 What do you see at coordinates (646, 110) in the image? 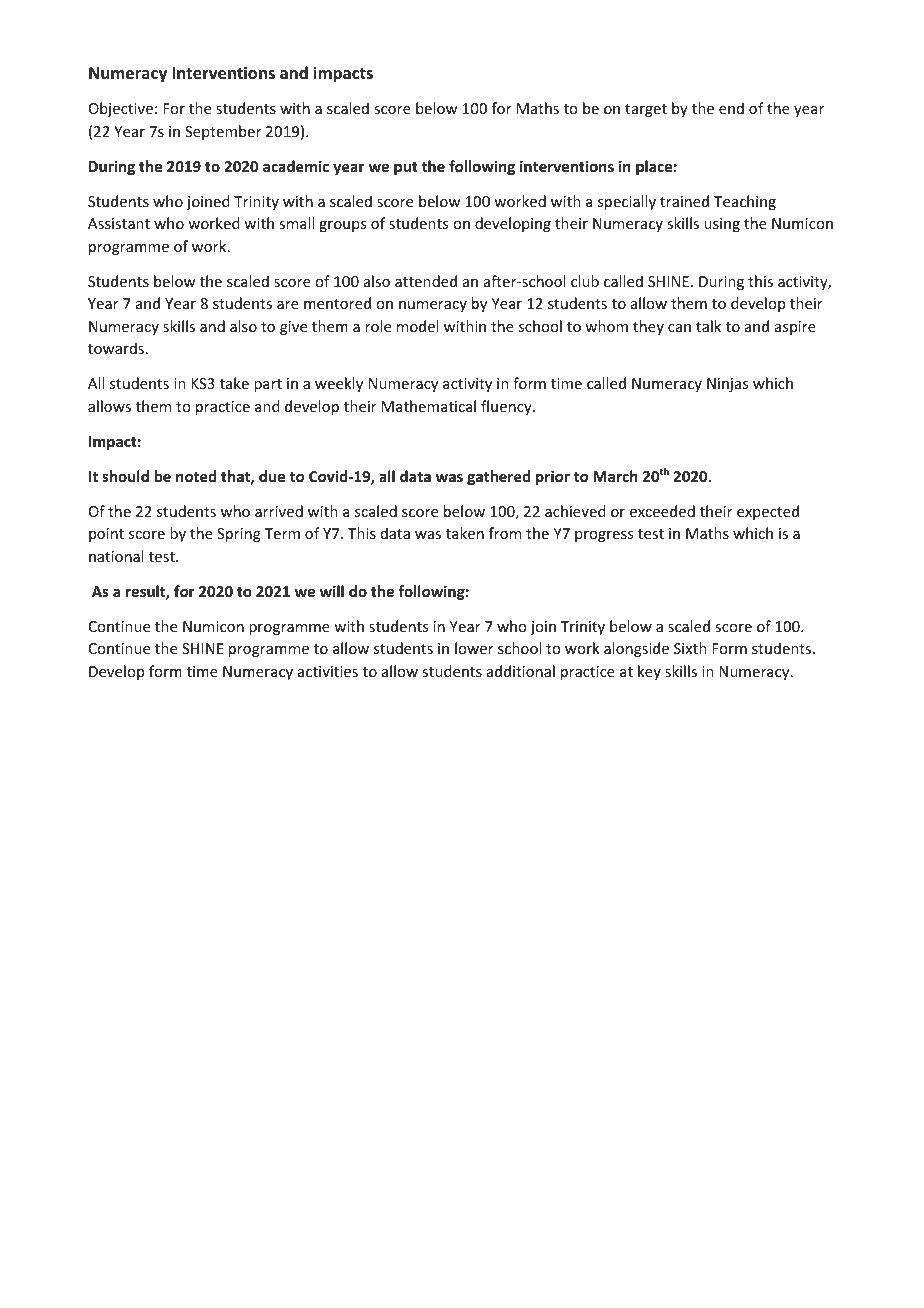
I see `target` at bounding box center [646, 110].
